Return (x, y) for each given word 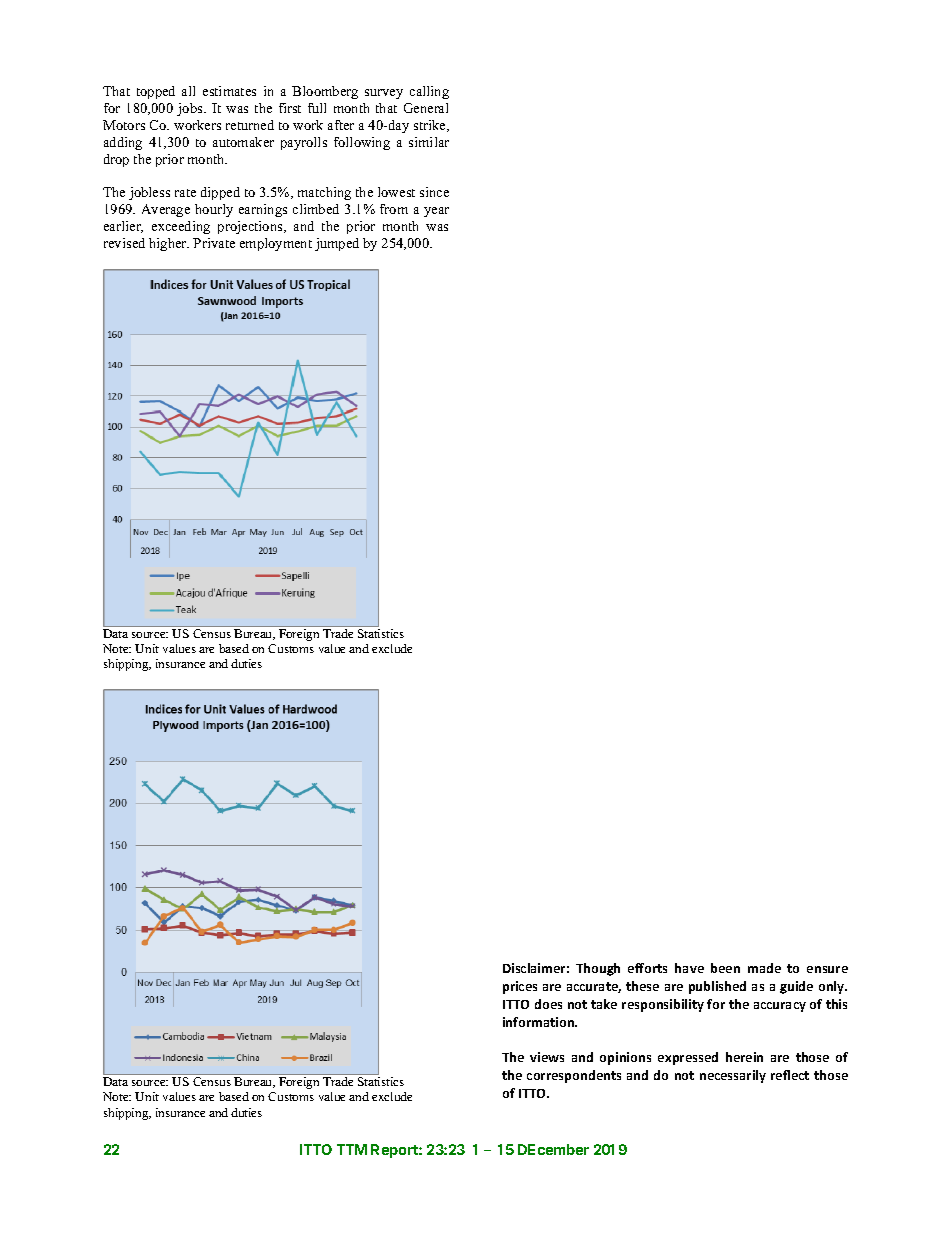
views (547, 1057)
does (548, 1004)
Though (598, 969)
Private (214, 243)
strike (431, 126)
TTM (352, 1149)
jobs (191, 109)
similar (429, 142)
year (436, 212)
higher (169, 244)
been (725, 968)
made (764, 968)
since (434, 192)
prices (520, 987)
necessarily (733, 1076)
